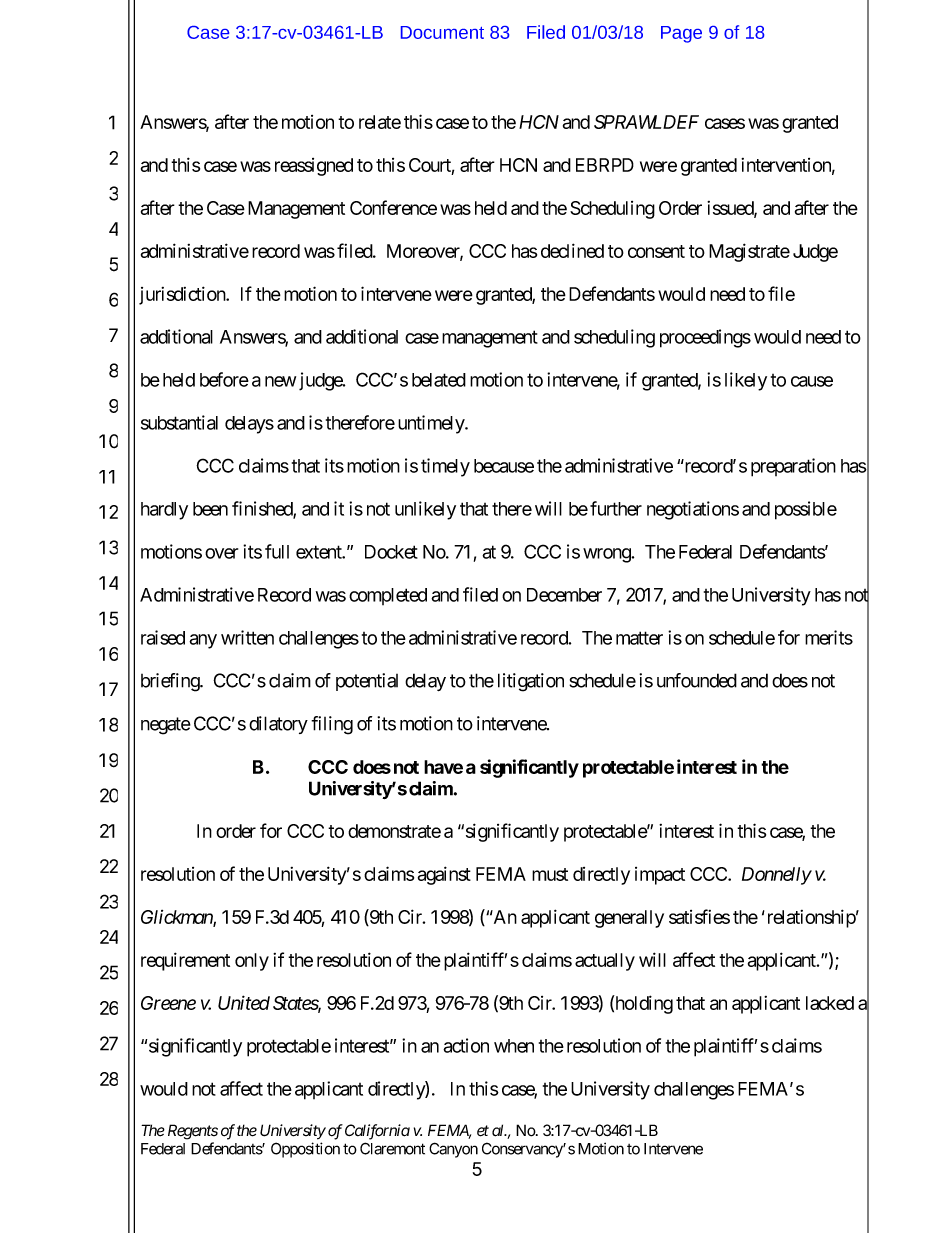 The width and height of the page is (952, 1233). What do you see at coordinates (616, 508) in the page?
I see `further` at bounding box center [616, 508].
